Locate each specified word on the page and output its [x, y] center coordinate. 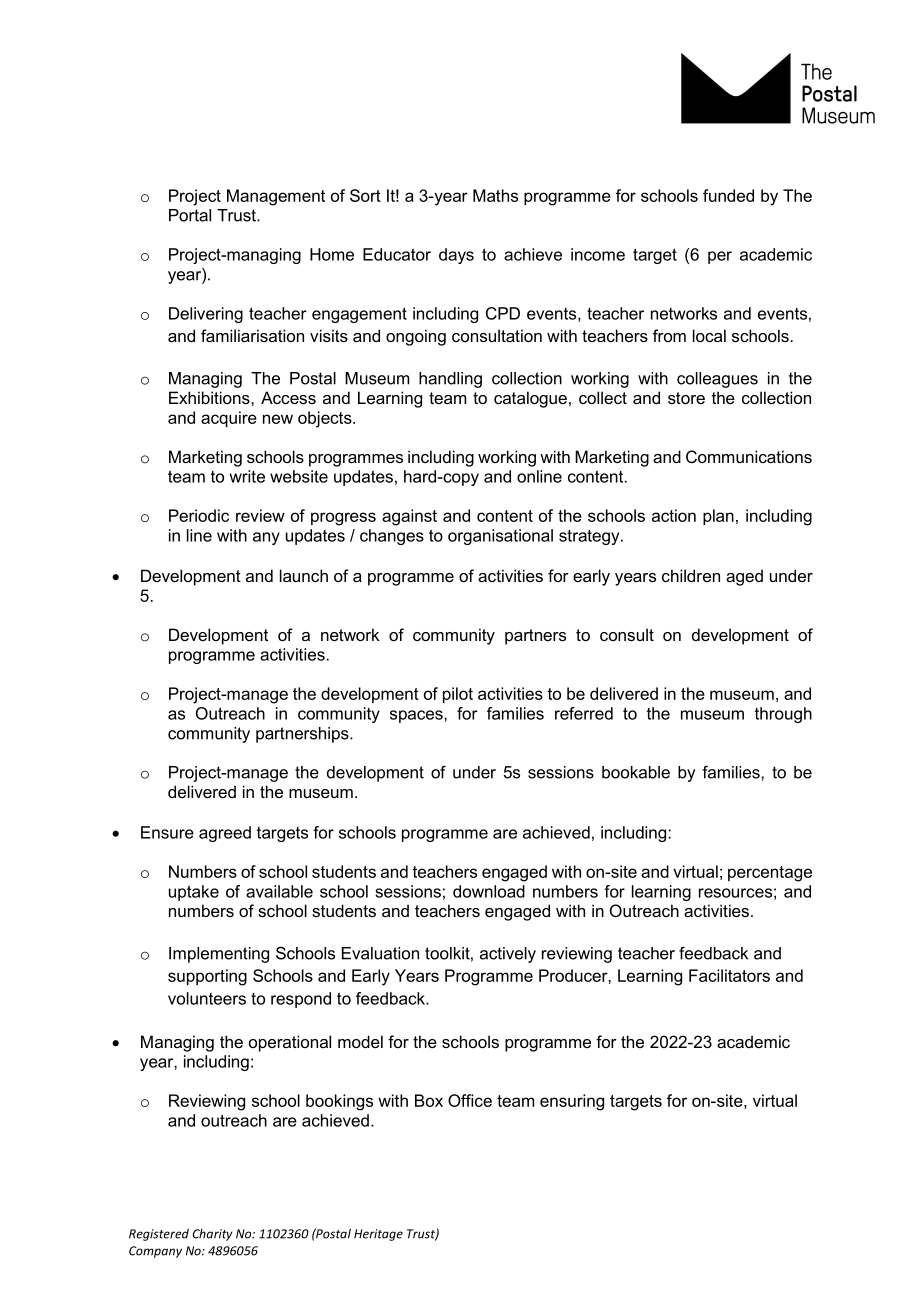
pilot [458, 695]
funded [728, 195]
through [783, 715]
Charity [212, 1235]
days [456, 256]
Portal [190, 215]
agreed [225, 834]
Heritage [378, 1235]
